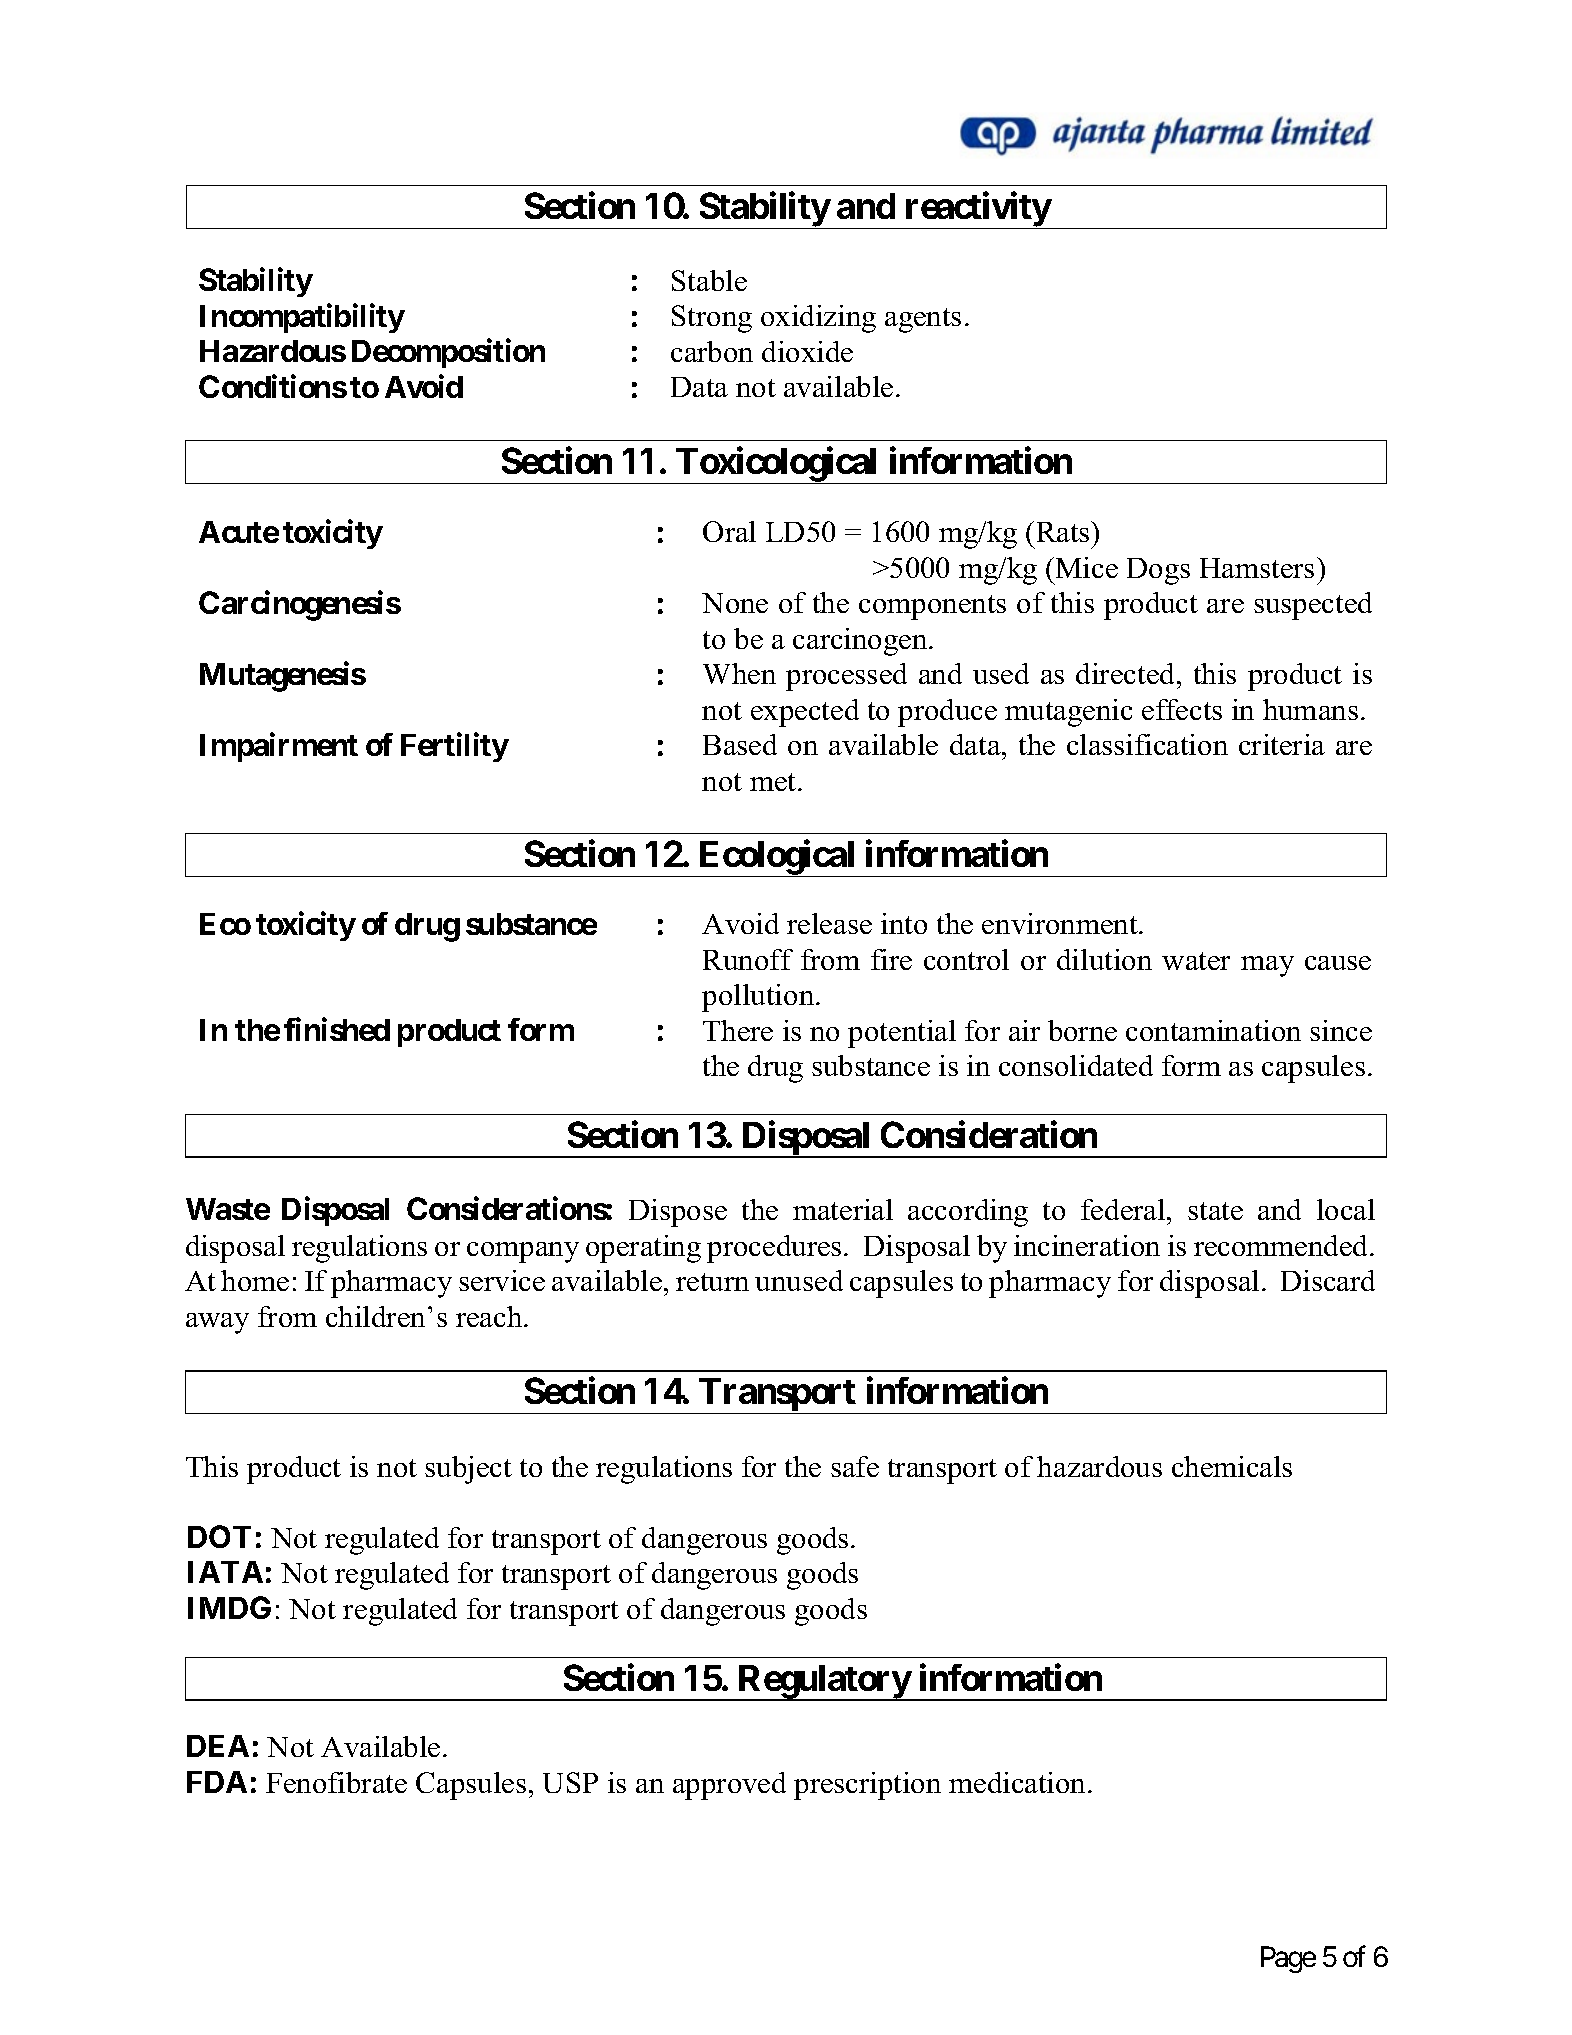 Image resolution: width=1572 pixels, height=2035 pixels. What do you see at coordinates (1147, 744) in the page?
I see `classification` at bounding box center [1147, 744].
